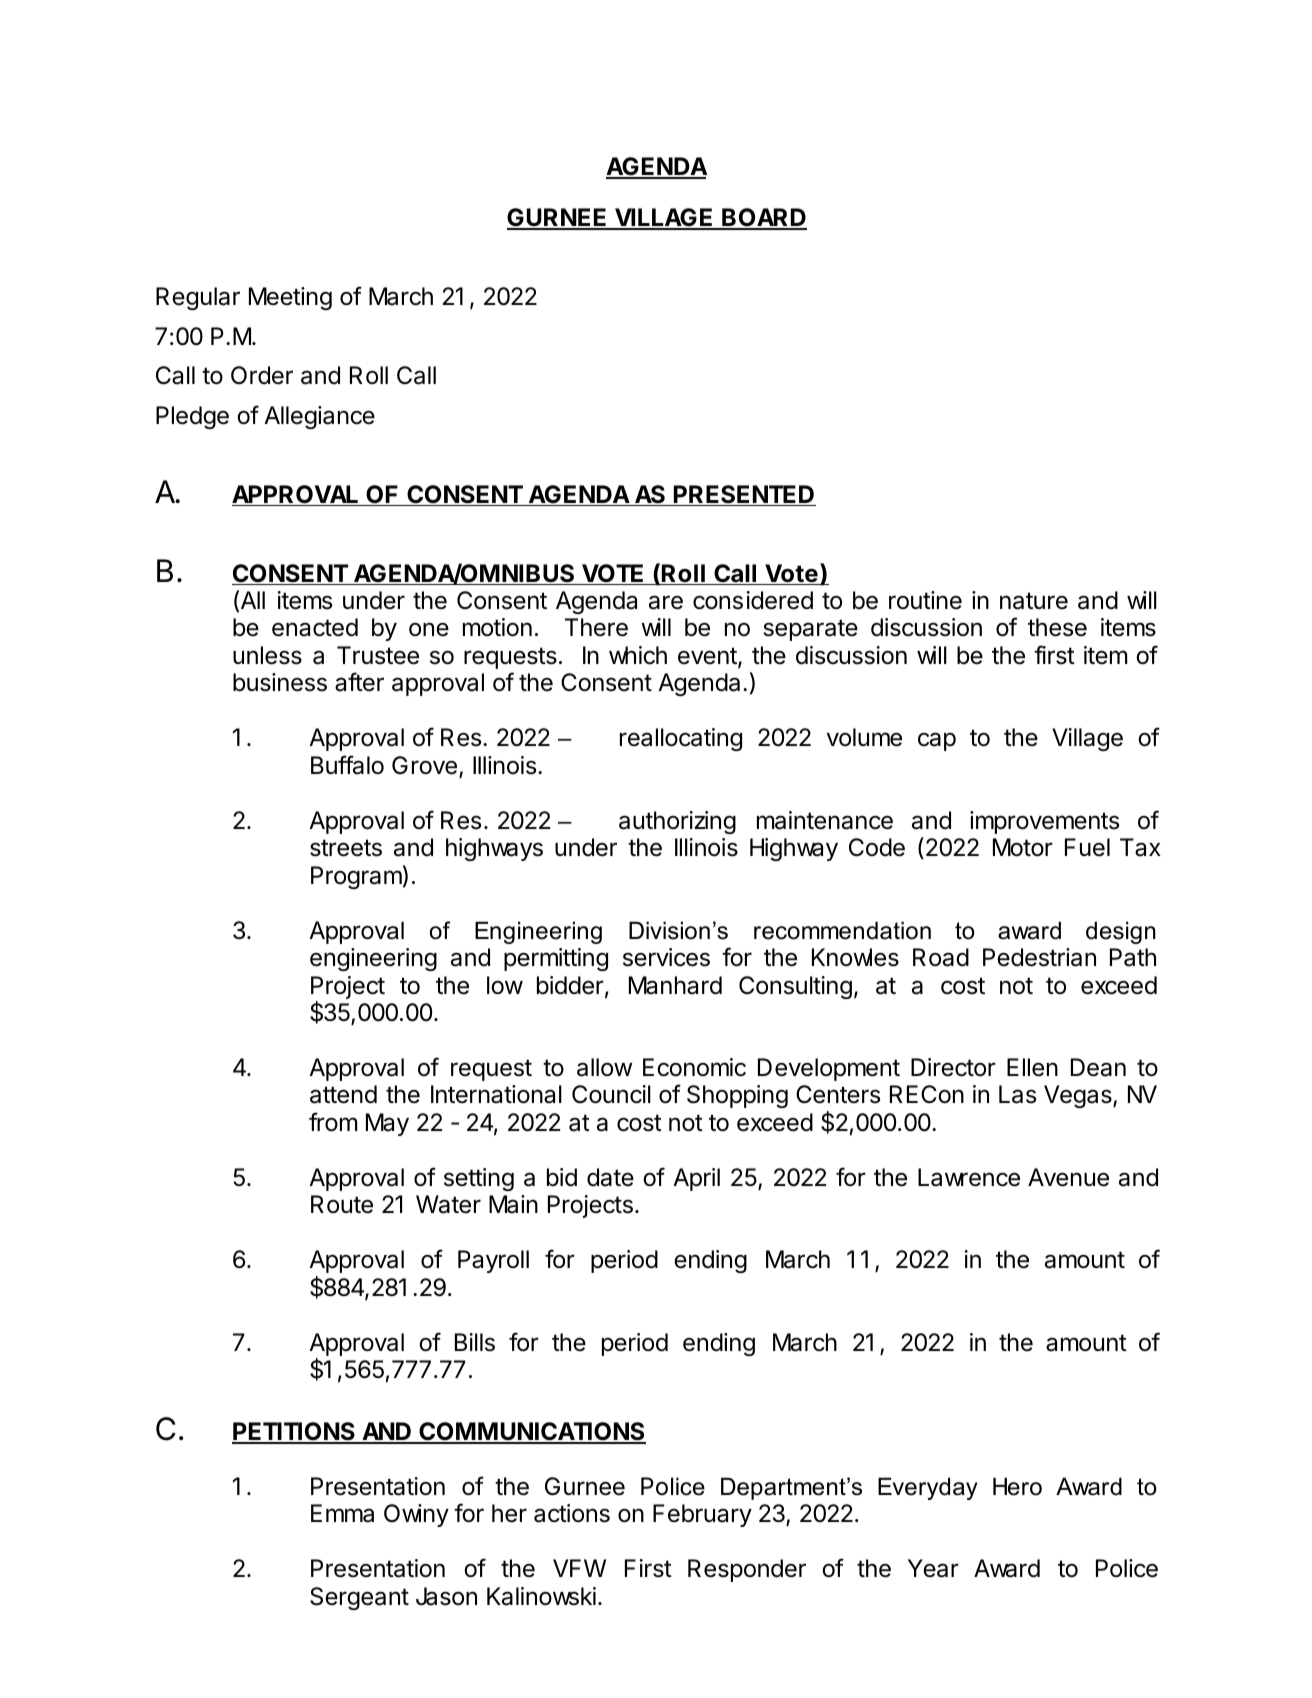  Describe the element at coordinates (342, 1513) in the page. I see `Emma` at that location.
